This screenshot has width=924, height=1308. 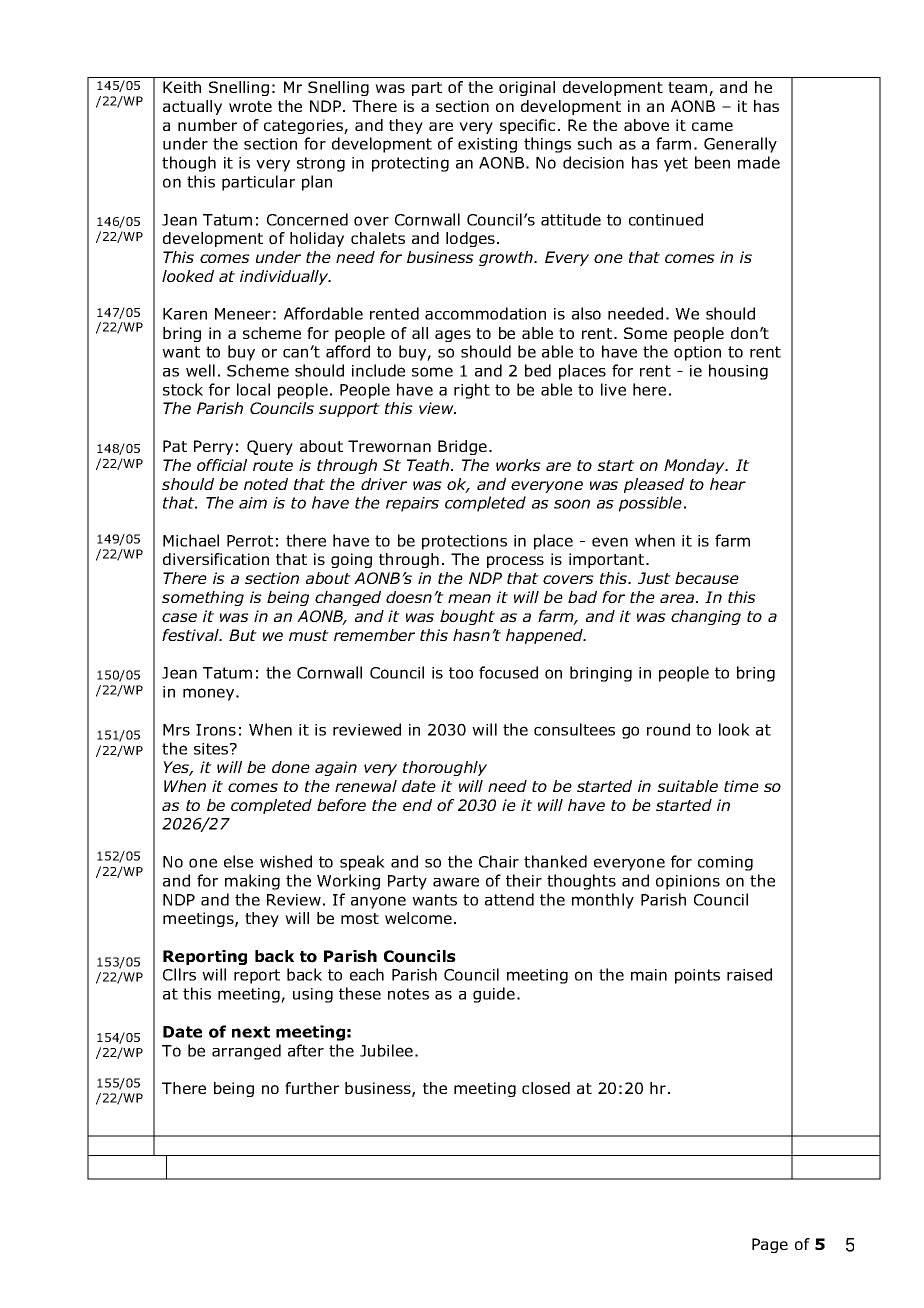 What do you see at coordinates (312, 1088) in the screenshot?
I see `further` at bounding box center [312, 1088].
